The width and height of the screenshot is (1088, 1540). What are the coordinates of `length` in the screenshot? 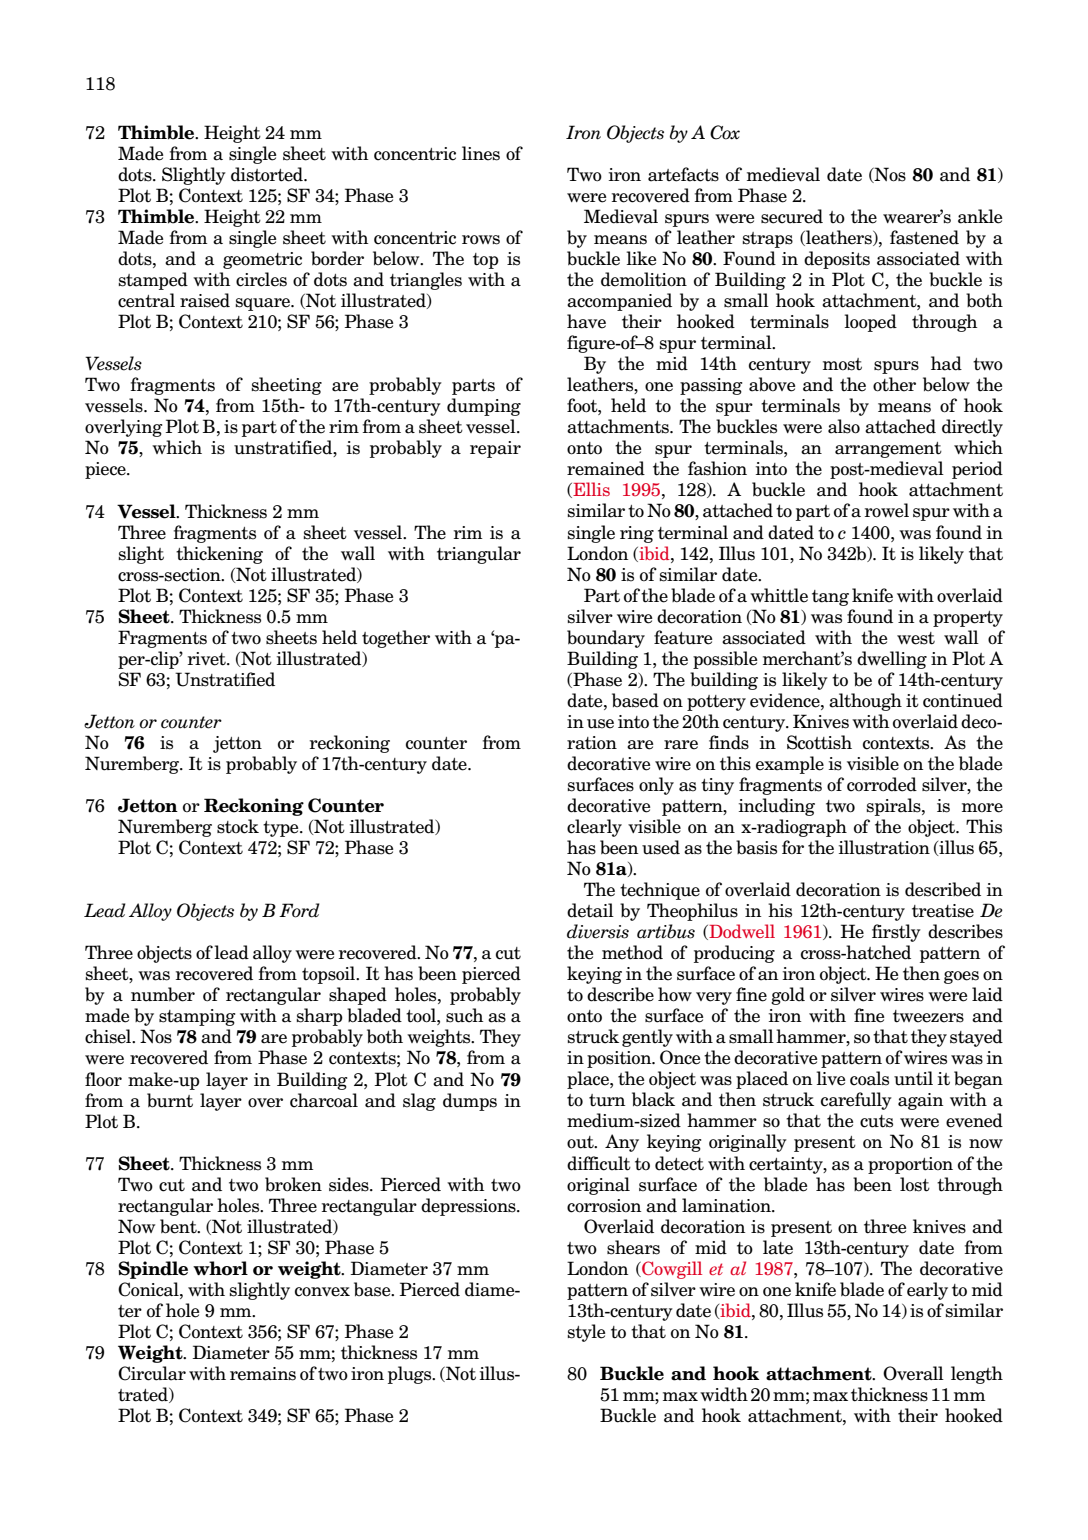 It's located at (977, 1375).
